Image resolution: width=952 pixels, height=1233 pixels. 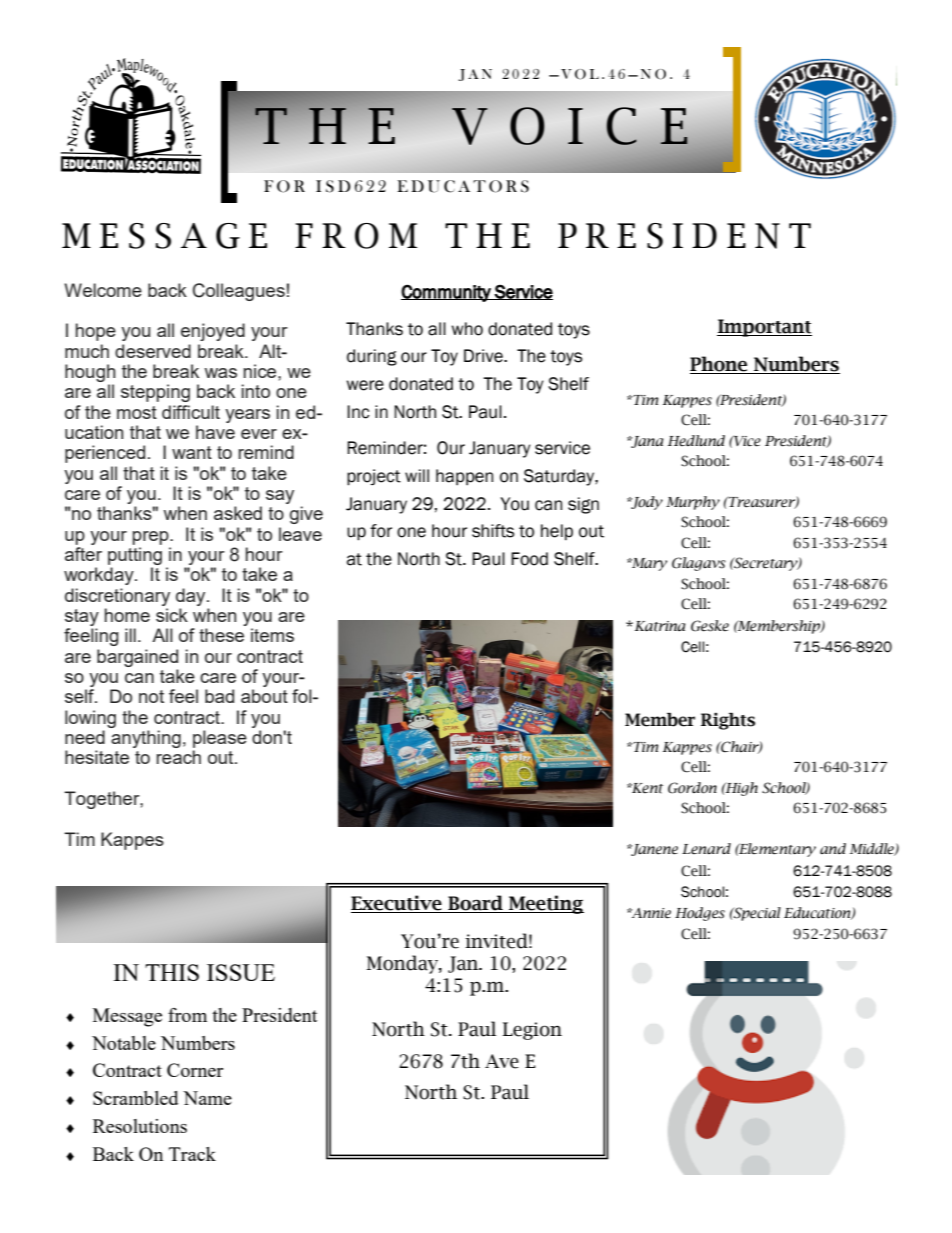 What do you see at coordinates (172, 615) in the document?
I see `sick` at bounding box center [172, 615].
